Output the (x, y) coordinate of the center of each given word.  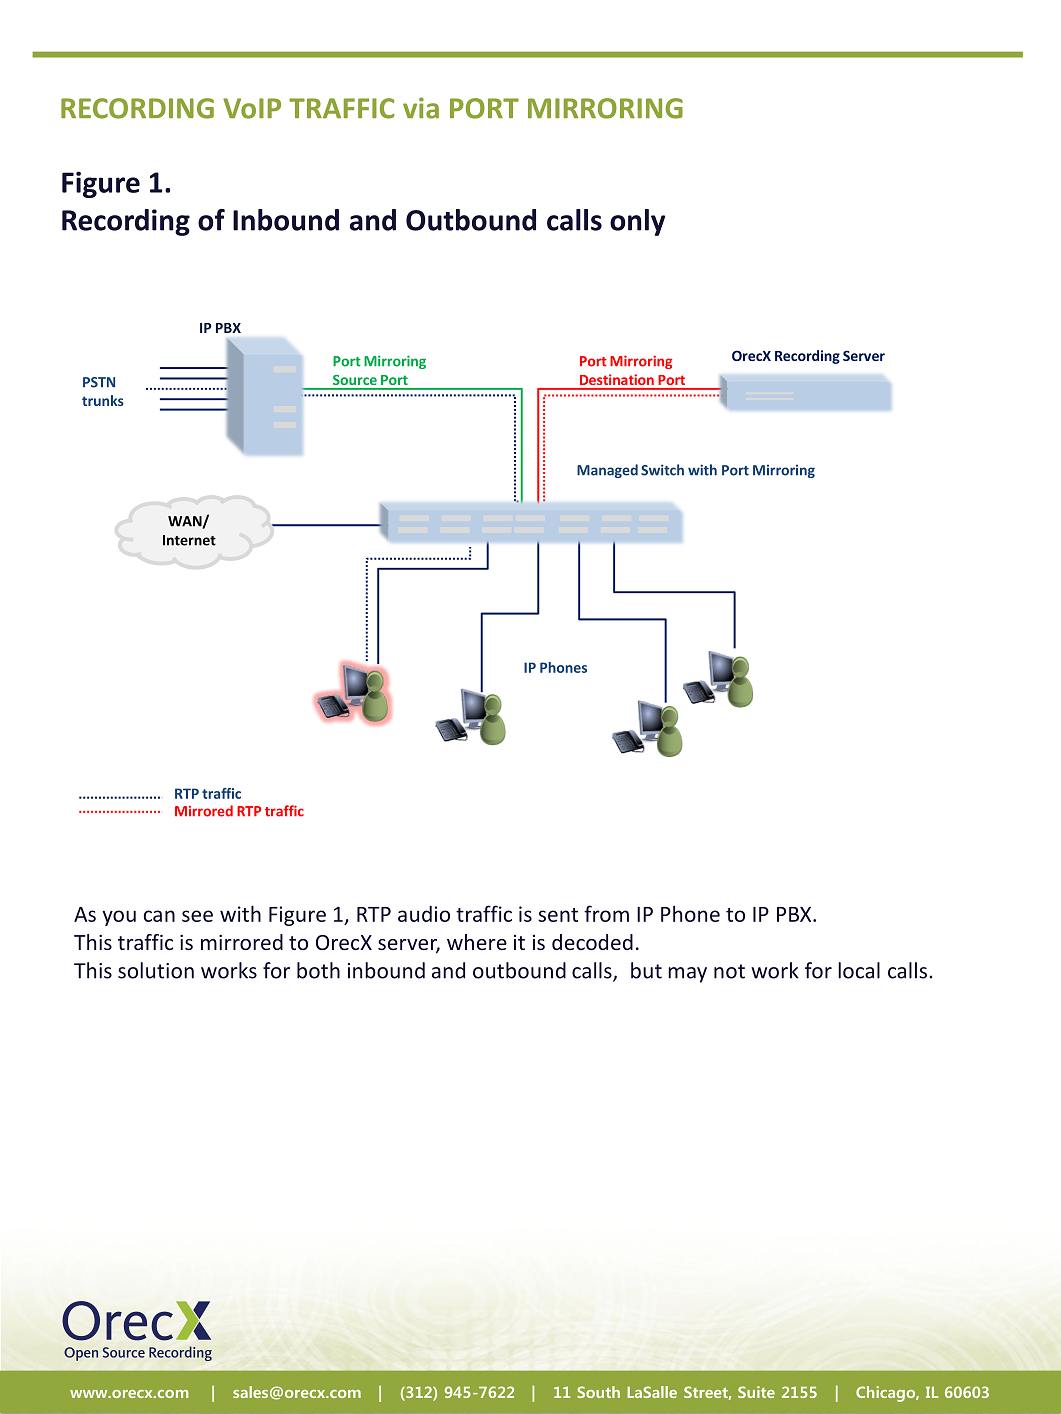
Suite (756, 1392)
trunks (103, 400)
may (687, 975)
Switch (662, 470)
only (637, 222)
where (477, 942)
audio (424, 914)
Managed (607, 471)
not (729, 971)
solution (156, 970)
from (606, 913)
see (197, 916)
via (421, 108)
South (598, 1392)
